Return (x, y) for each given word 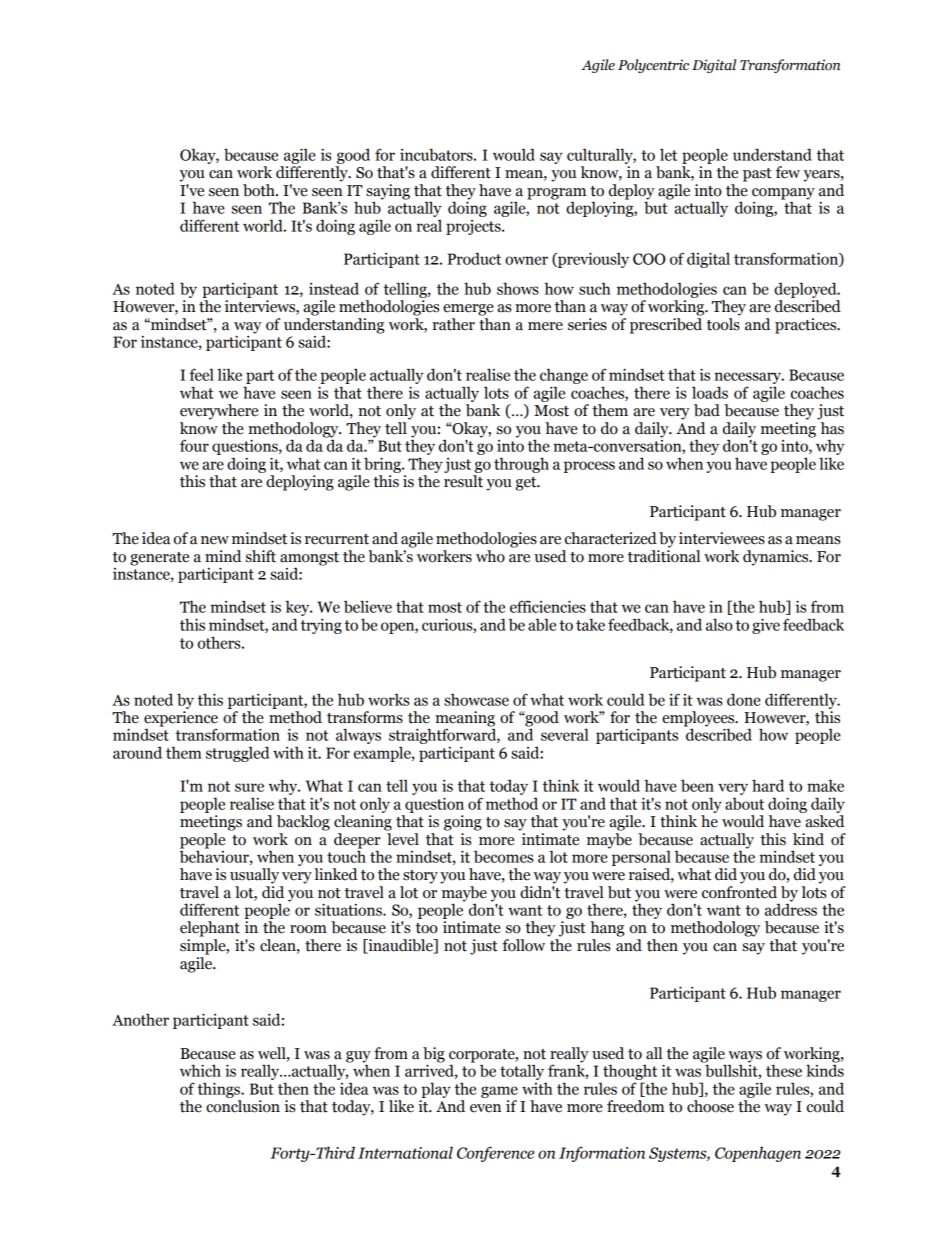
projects (474, 227)
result (463, 481)
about (744, 803)
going (463, 823)
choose (710, 1106)
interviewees (722, 538)
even (485, 1108)
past (757, 175)
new (215, 540)
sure (249, 787)
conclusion (243, 1106)
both (260, 190)
